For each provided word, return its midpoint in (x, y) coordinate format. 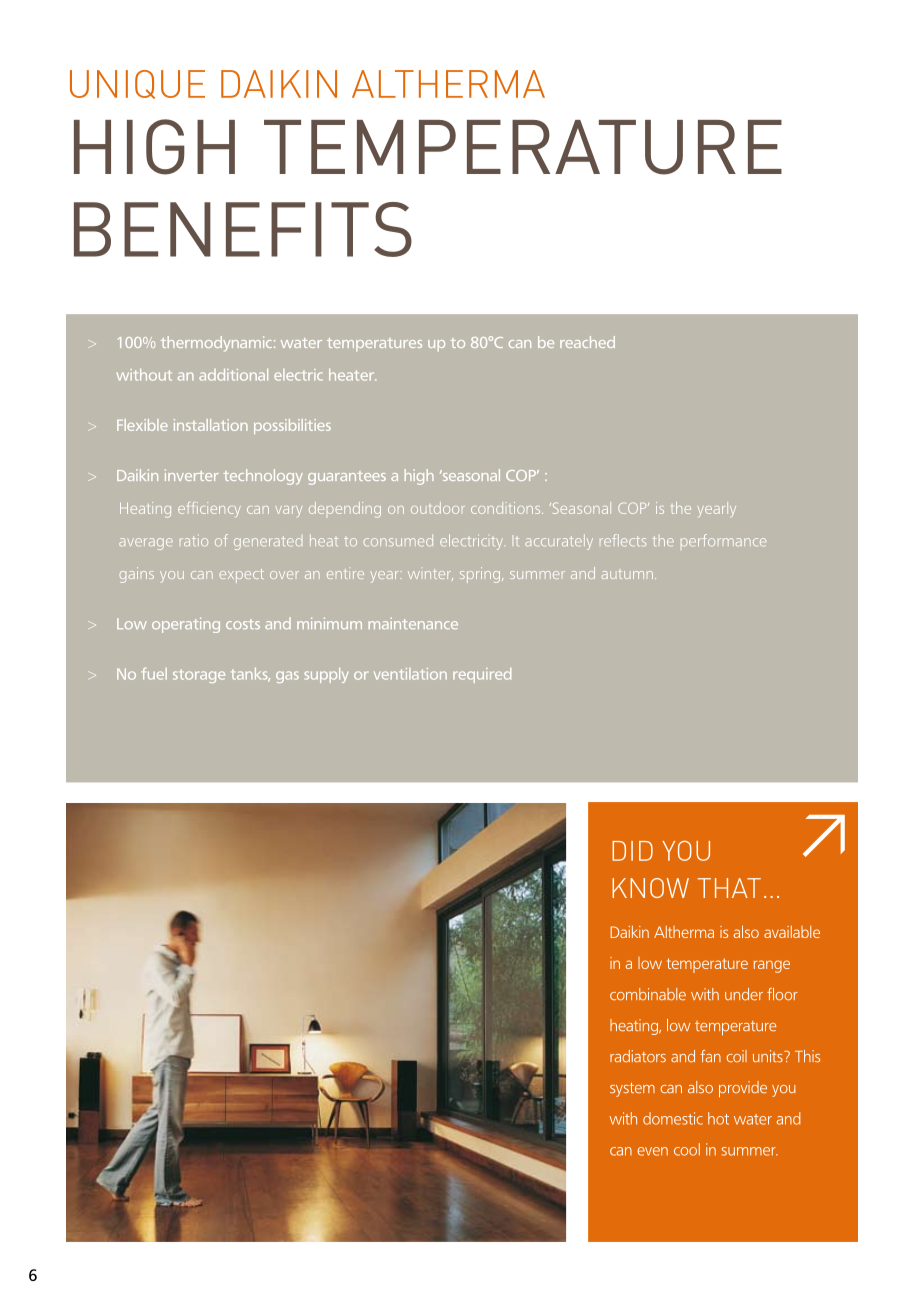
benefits (243, 229)
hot (718, 1118)
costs (243, 624)
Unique (137, 84)
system (632, 1090)
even (652, 1151)
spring (481, 575)
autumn (627, 575)
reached (587, 342)
